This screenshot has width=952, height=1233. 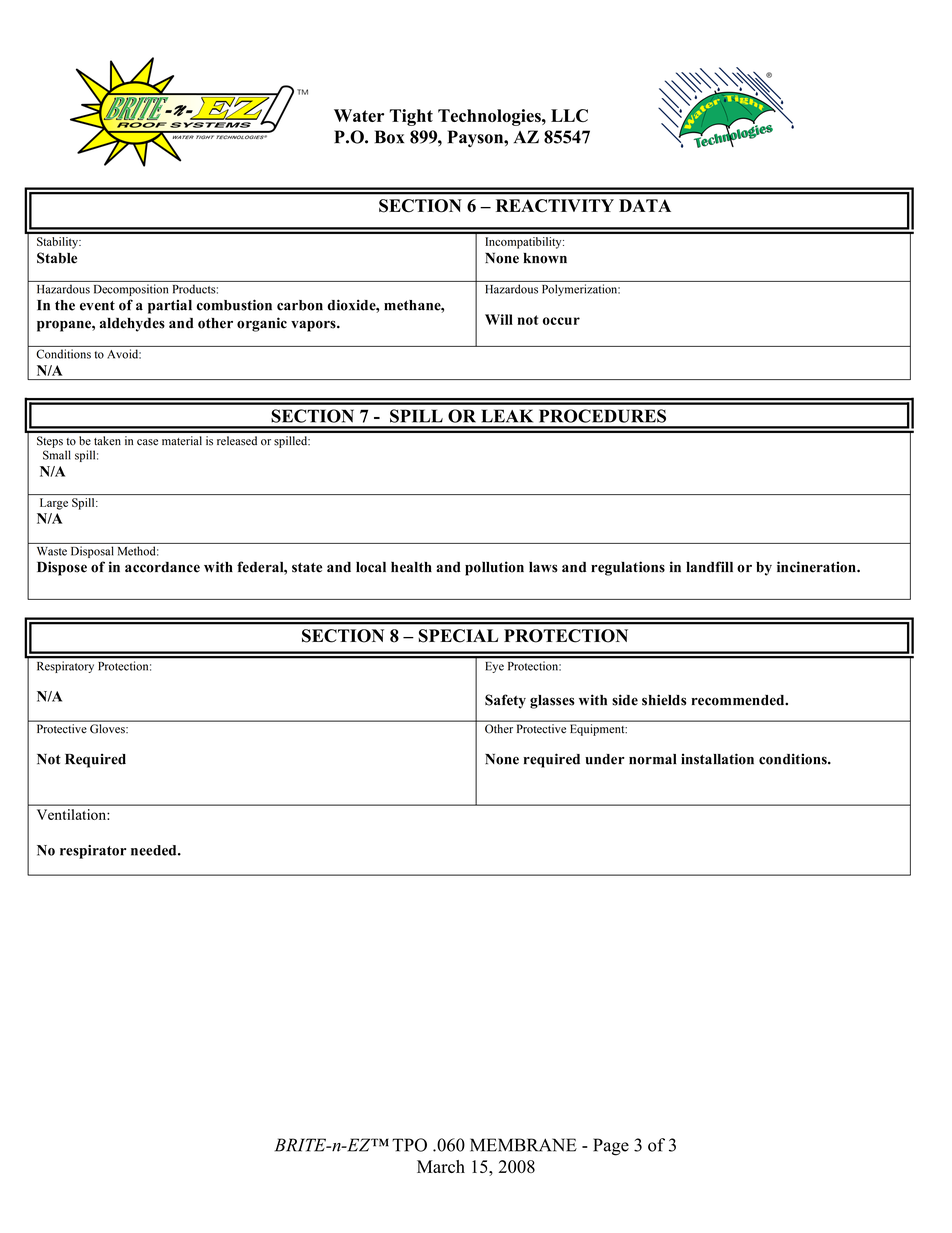 What do you see at coordinates (505, 701) in the screenshot?
I see `Safety` at bounding box center [505, 701].
